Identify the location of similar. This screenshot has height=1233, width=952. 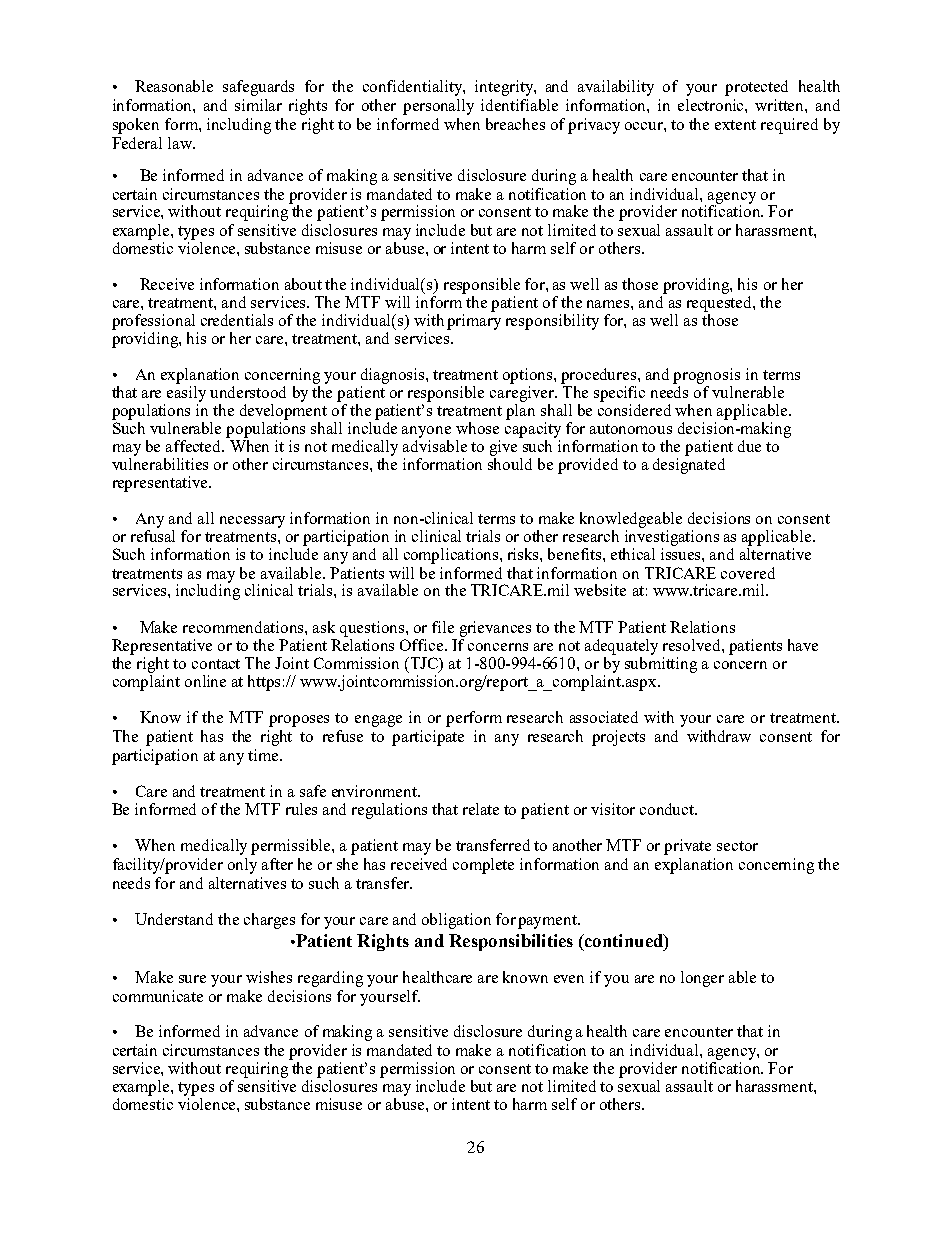
(258, 105).
